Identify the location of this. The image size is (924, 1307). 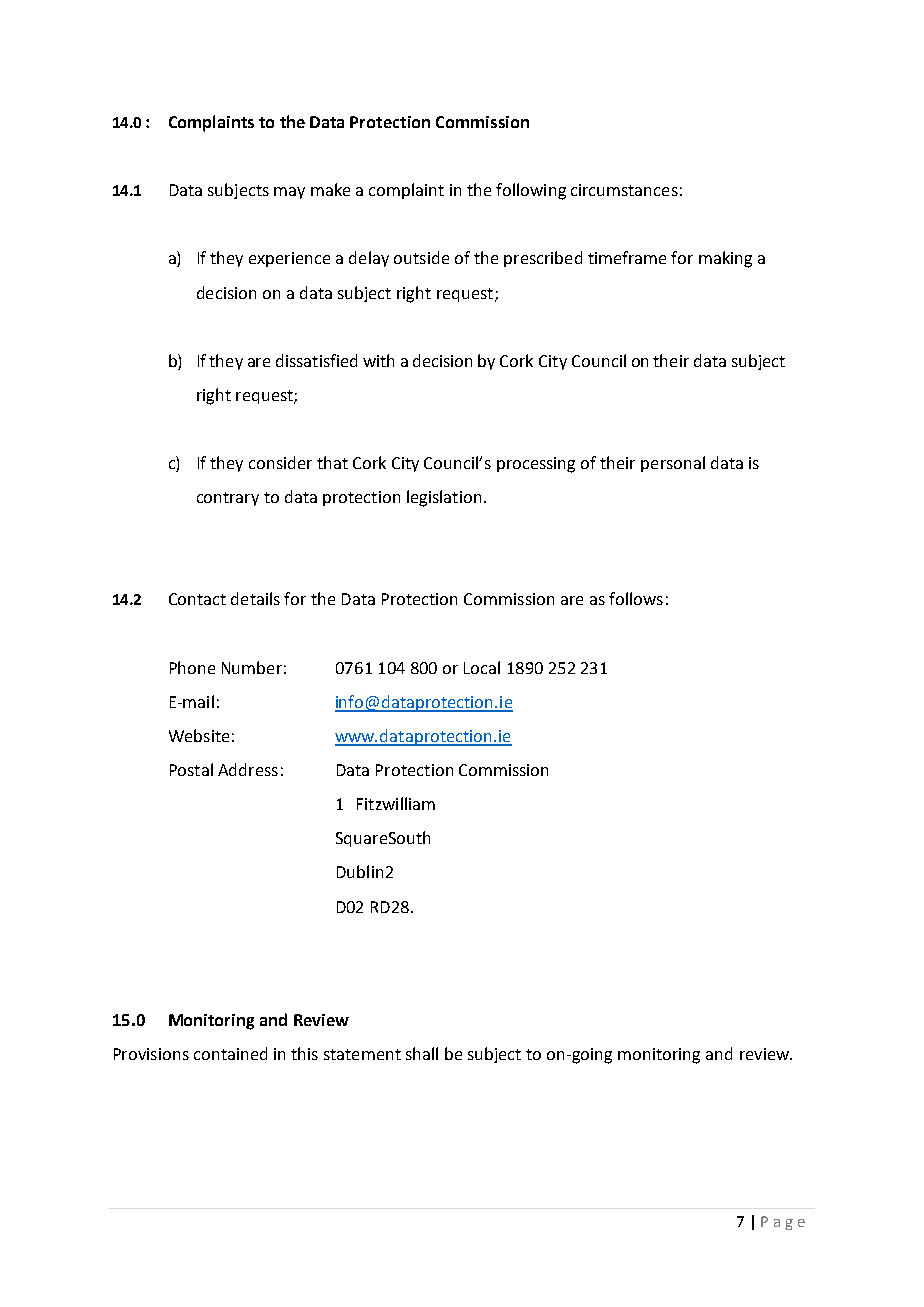
(304, 1053).
